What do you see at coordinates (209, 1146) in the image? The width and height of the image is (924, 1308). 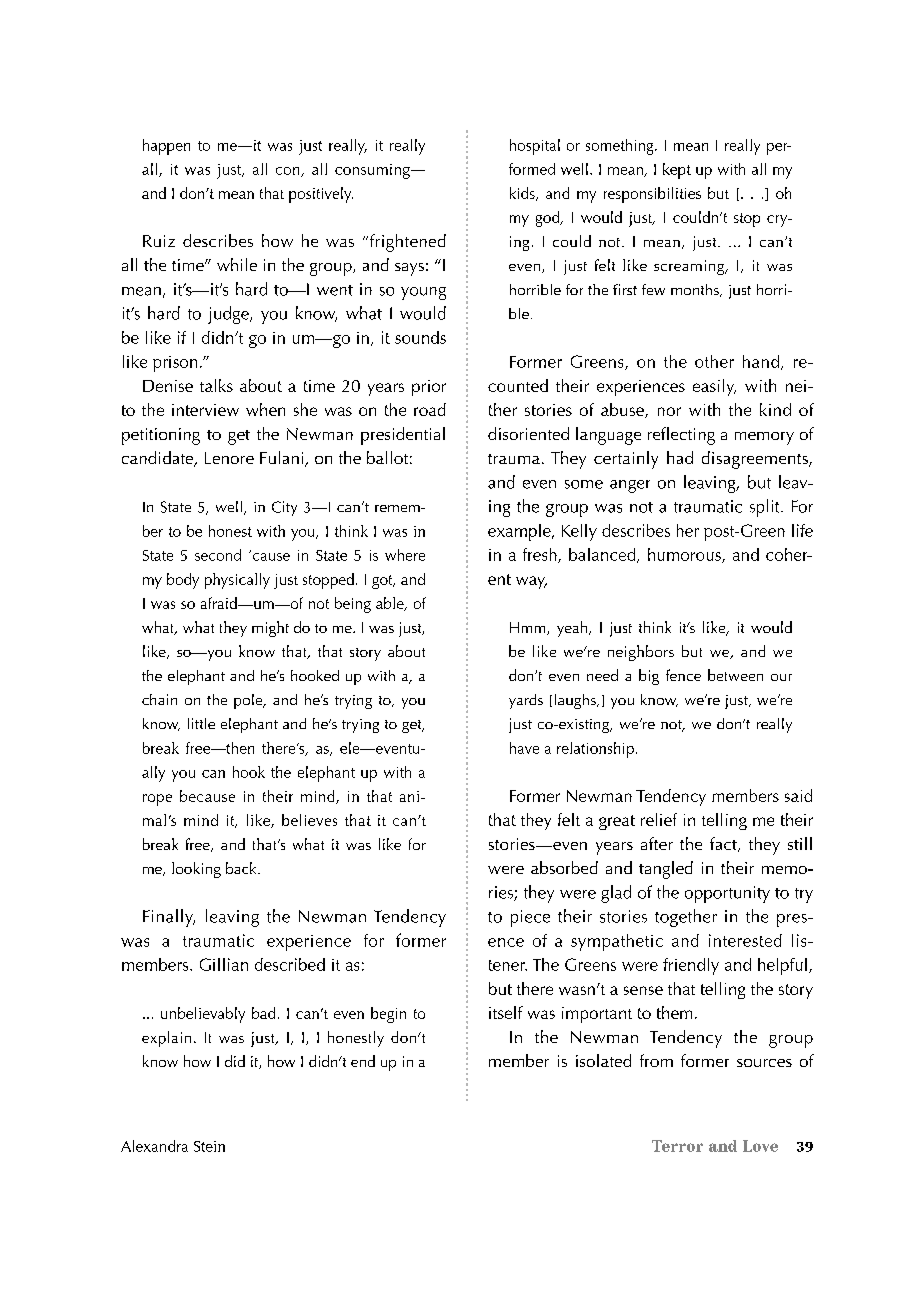 I see `Stein` at bounding box center [209, 1146].
